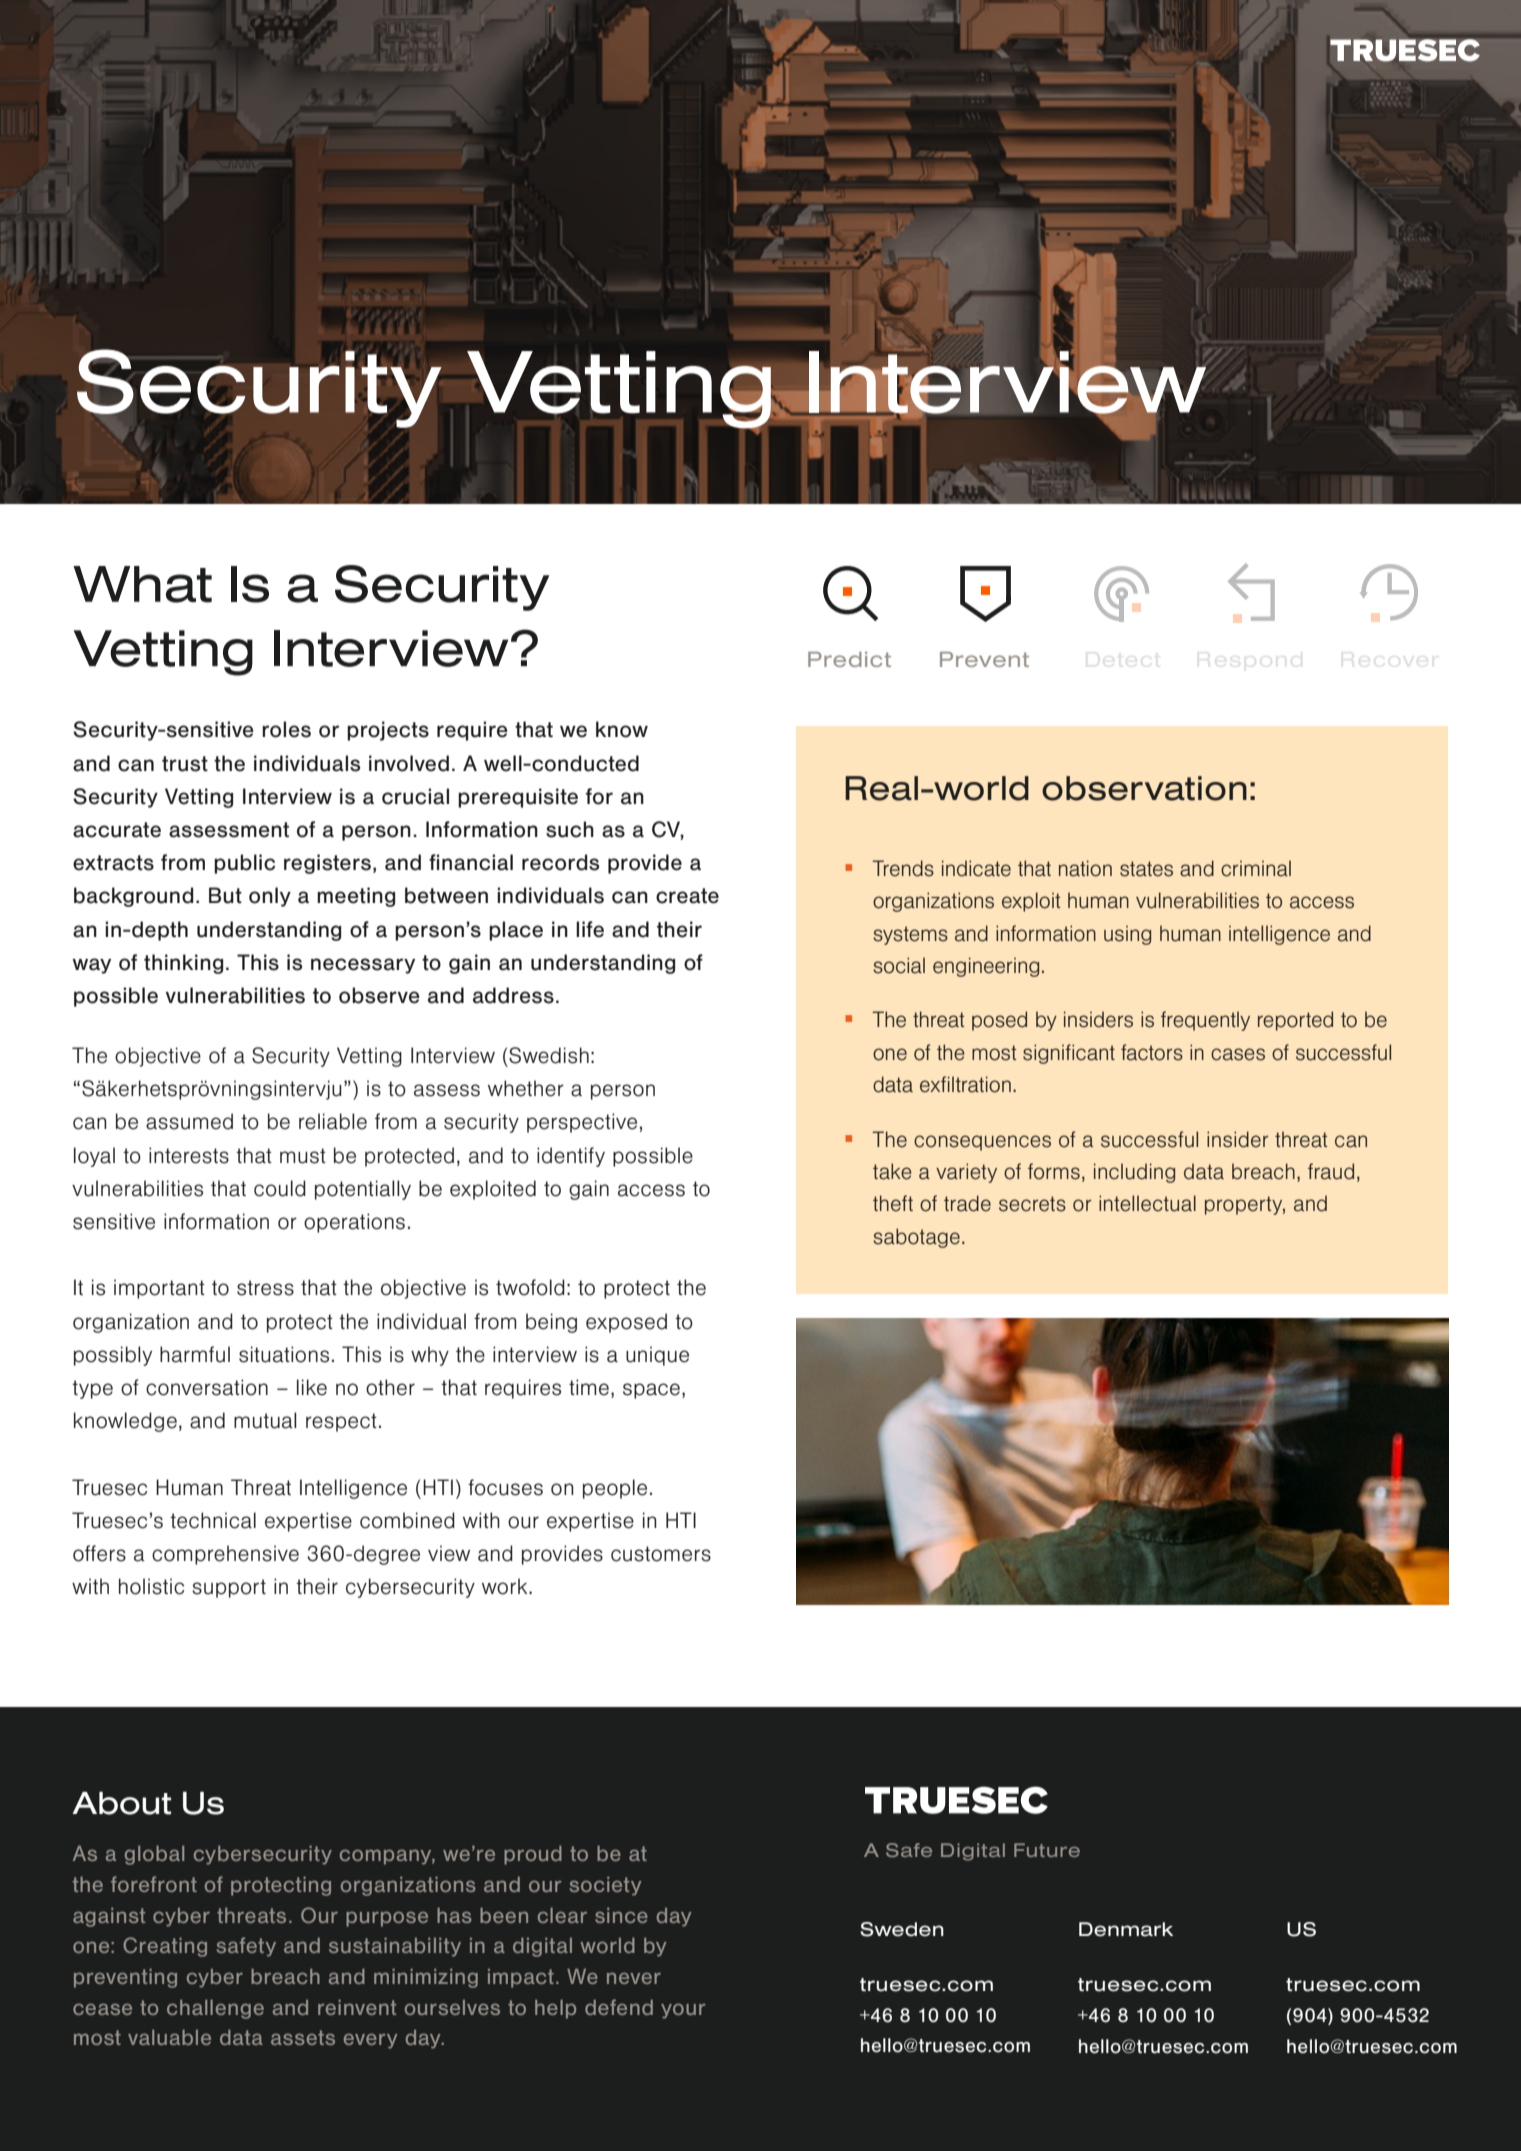  What do you see at coordinates (1147, 1203) in the screenshot?
I see `intellectual` at bounding box center [1147, 1203].
